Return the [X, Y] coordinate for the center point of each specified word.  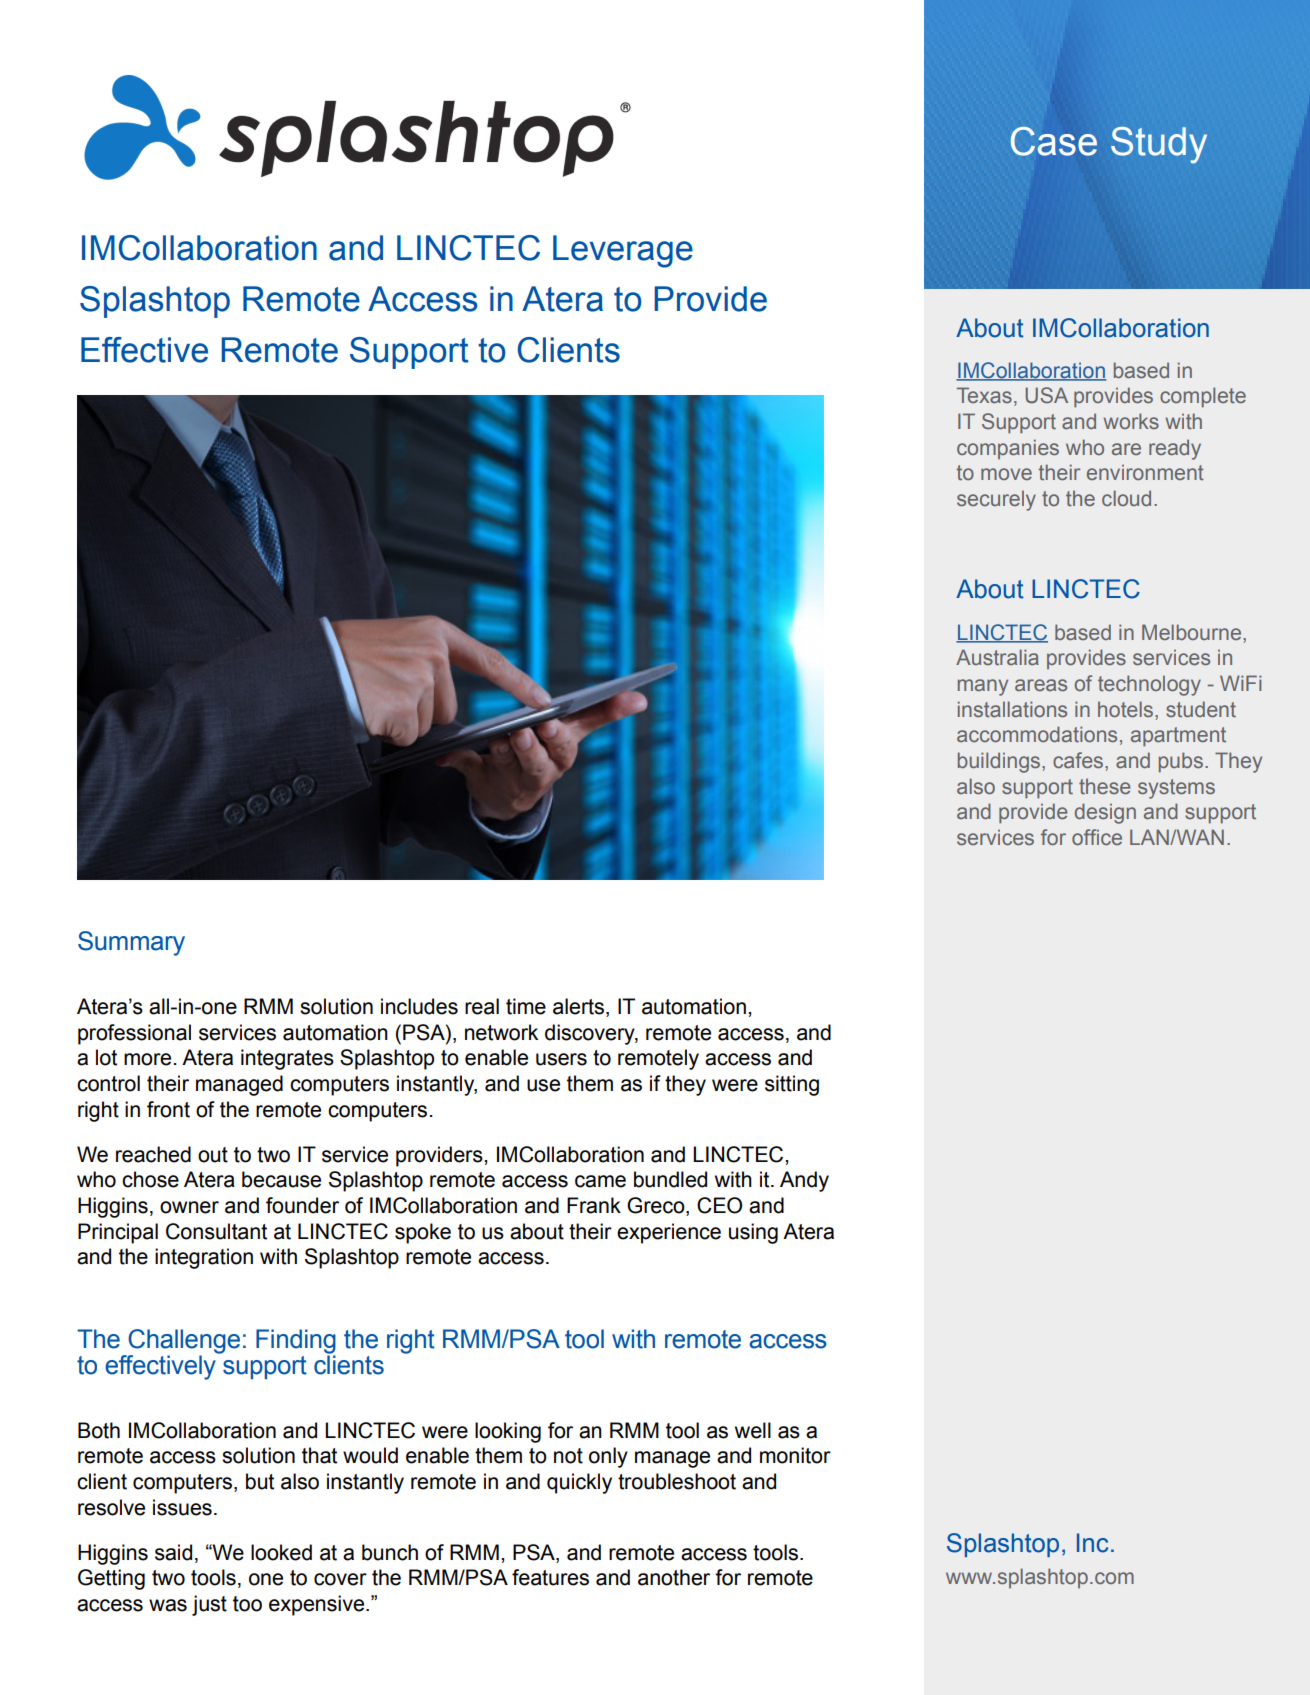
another [674, 1577]
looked [281, 1552]
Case [1053, 141]
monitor [795, 1455]
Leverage [623, 251]
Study [1159, 145]
